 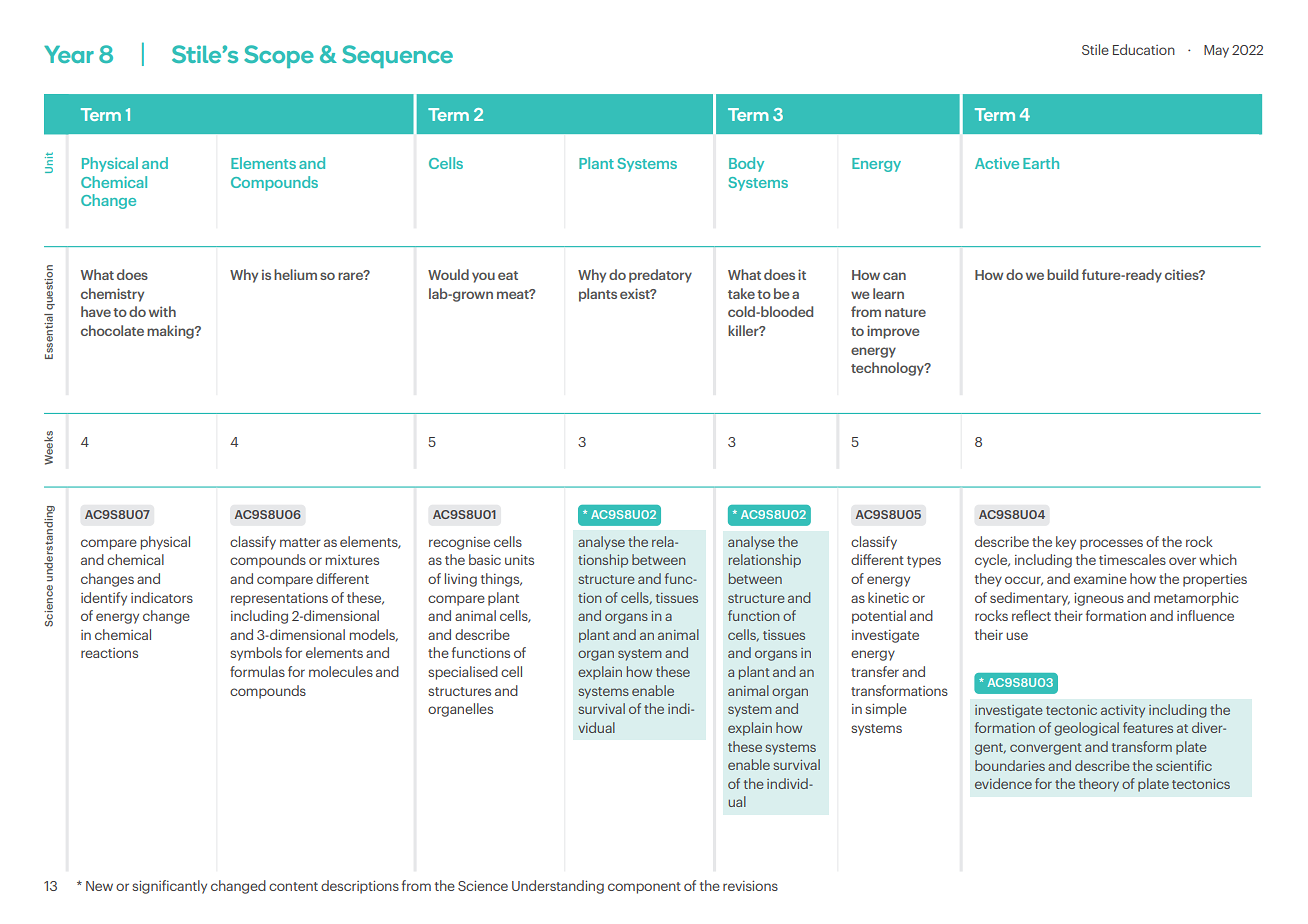 I want to click on key, so click(x=1066, y=543).
